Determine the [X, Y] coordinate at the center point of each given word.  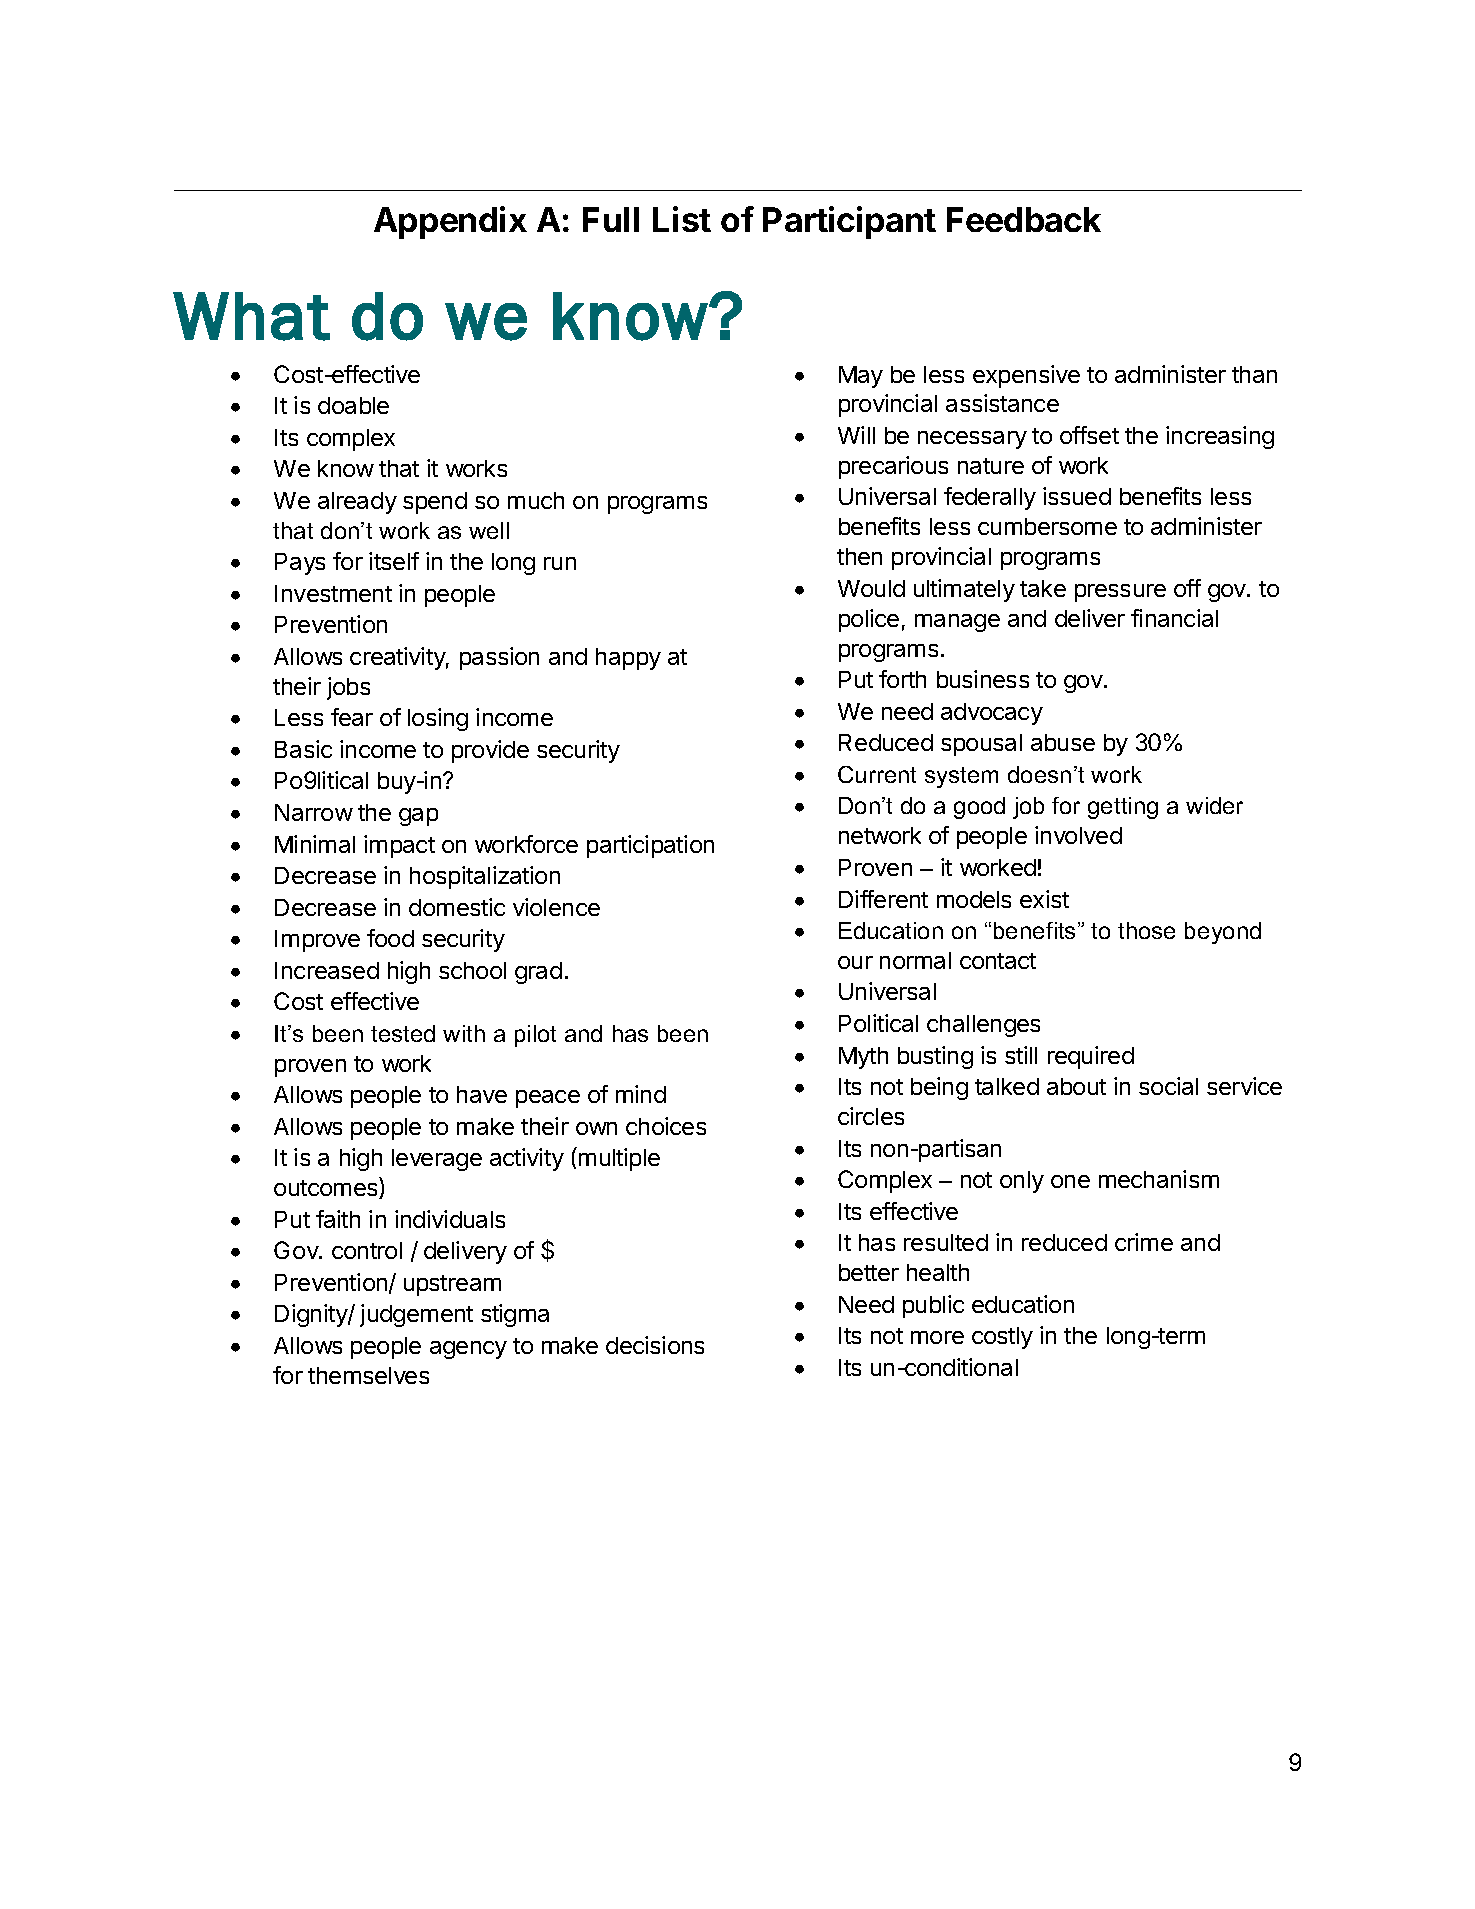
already [357, 503]
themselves [368, 1375]
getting [1123, 808]
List [682, 219]
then [859, 556]
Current [877, 774]
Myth [863, 1058]
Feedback [1024, 219]
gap [418, 817]
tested [403, 1033]
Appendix [450, 222]
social [1168, 1086]
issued [1077, 496]
